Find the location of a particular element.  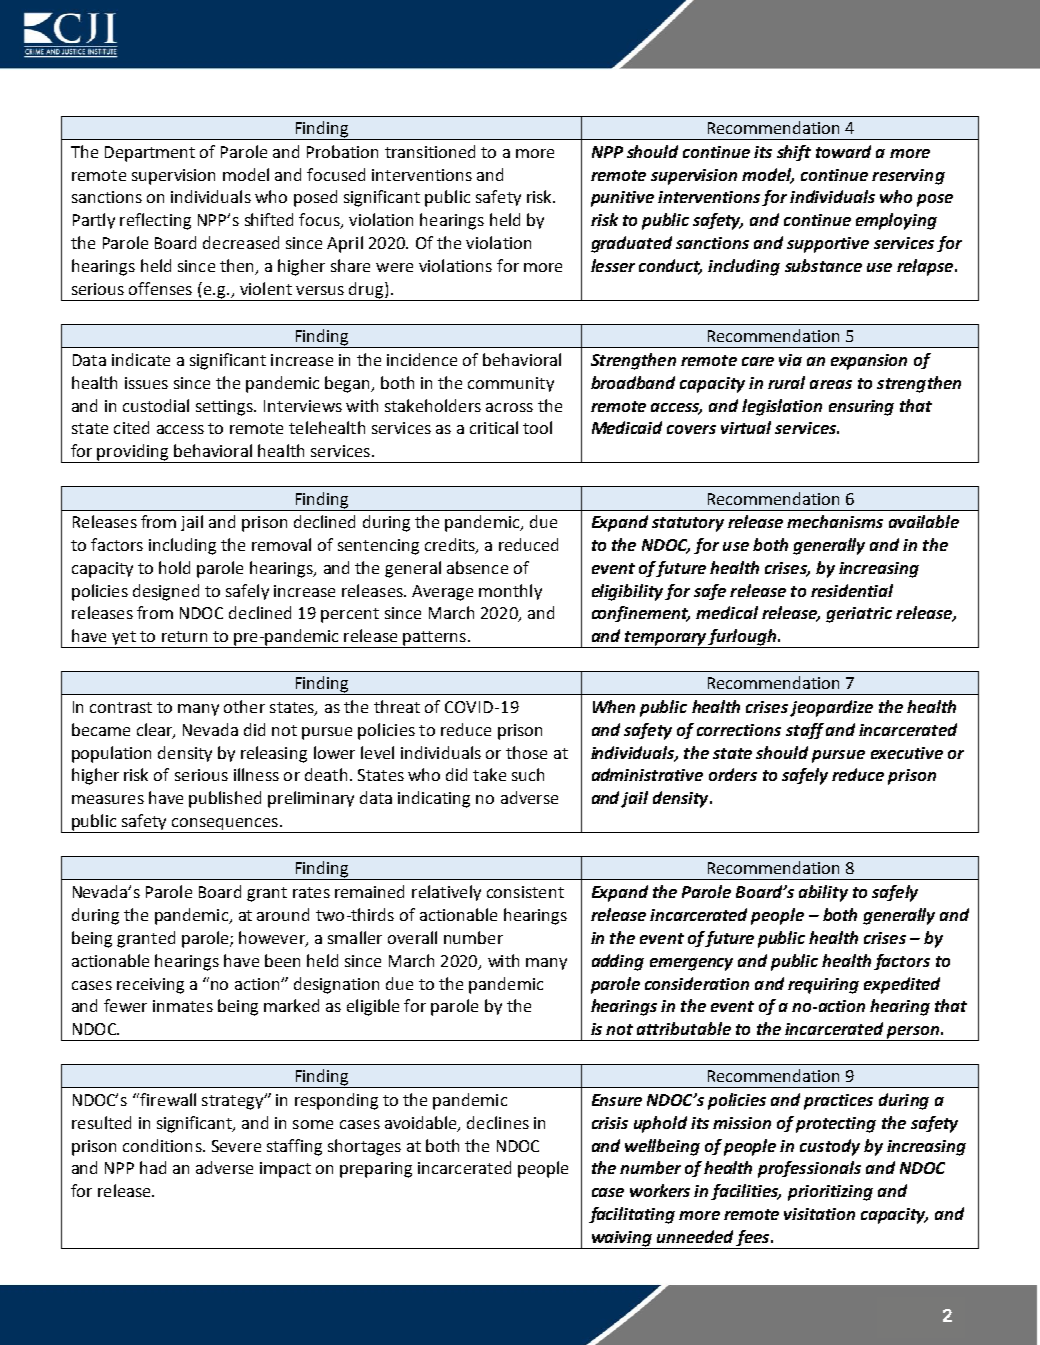

transitioned is located at coordinates (430, 151).
